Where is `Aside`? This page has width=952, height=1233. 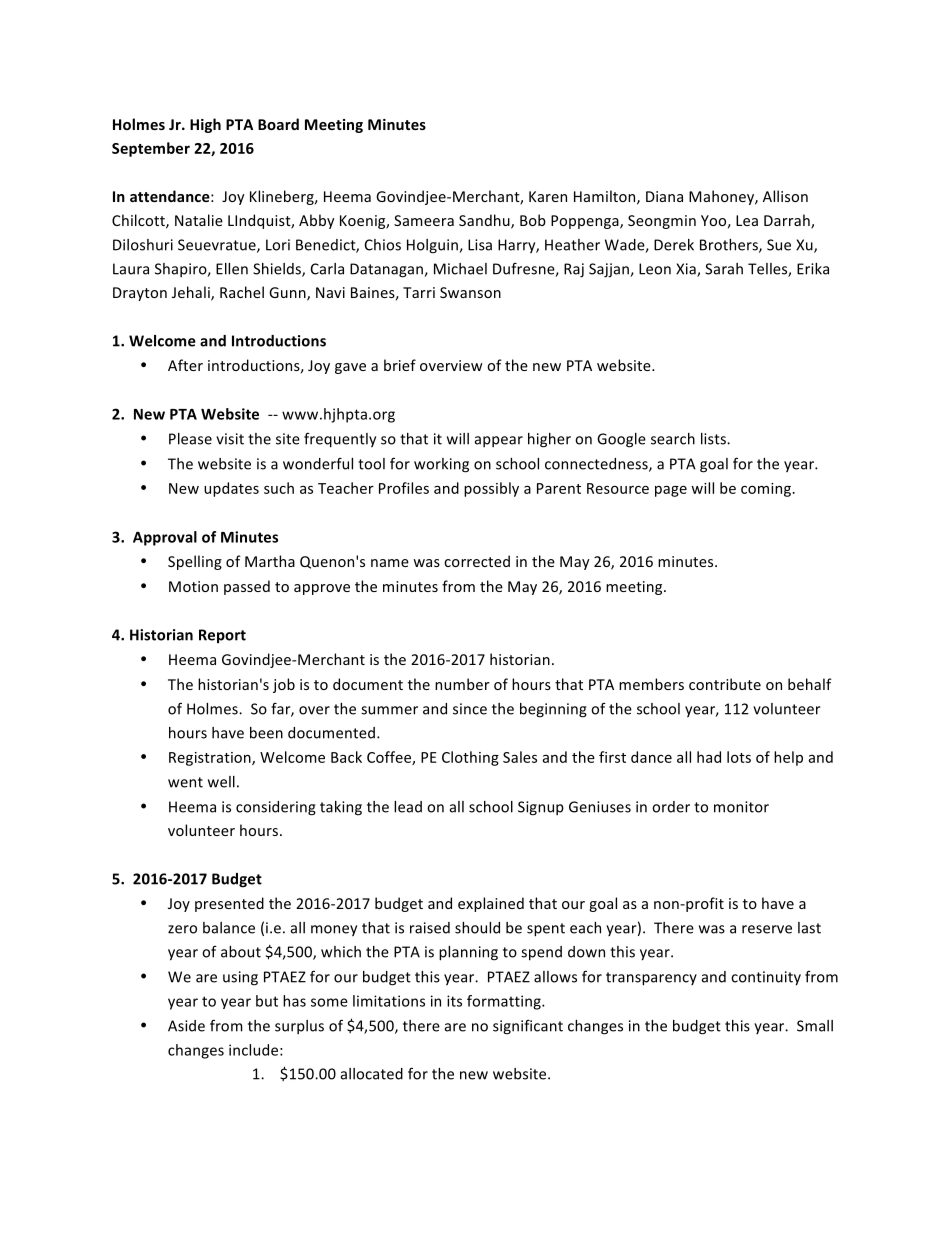
Aside is located at coordinates (186, 1026).
